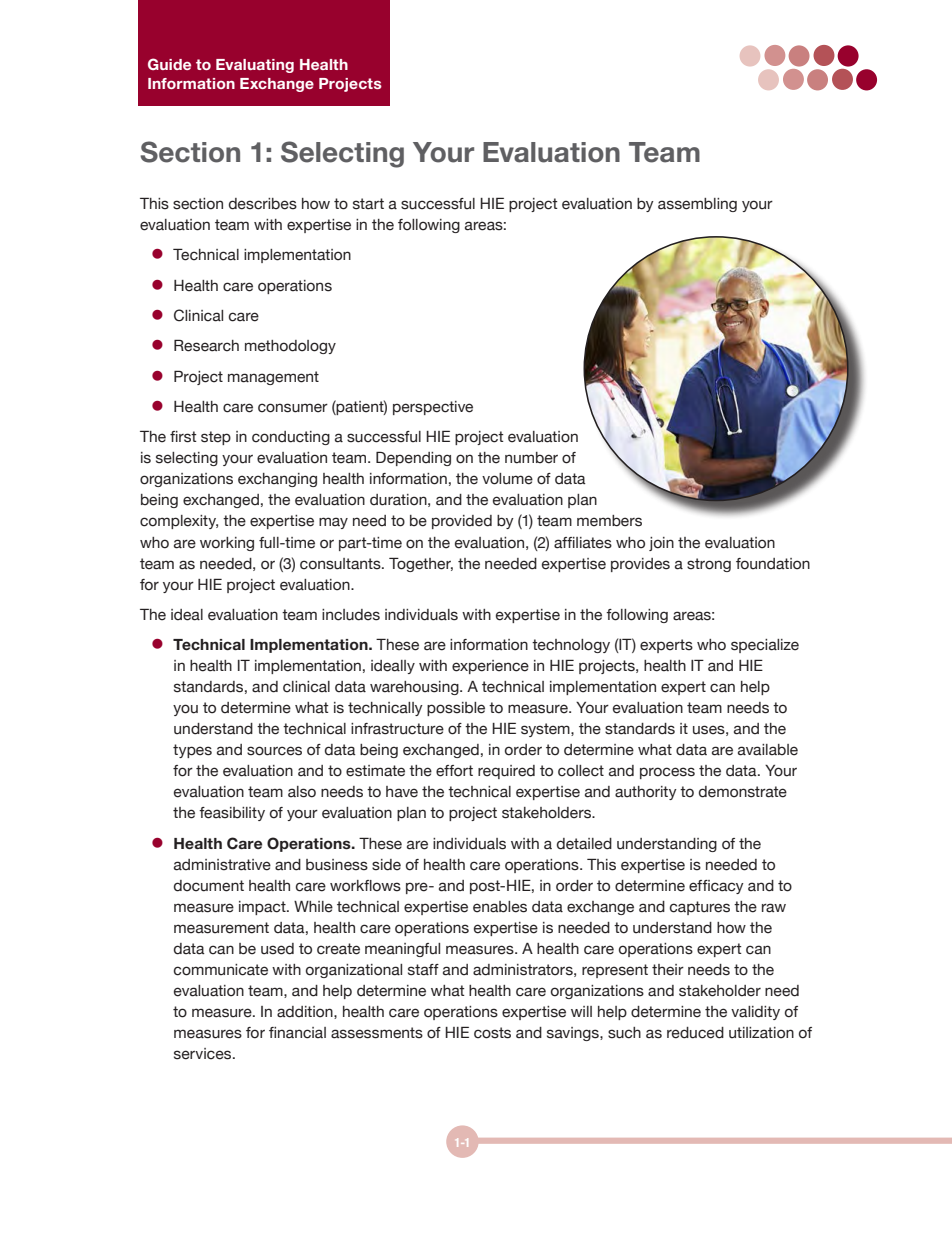 The image size is (952, 1233). What do you see at coordinates (697, 205) in the document?
I see `assembling` at bounding box center [697, 205].
